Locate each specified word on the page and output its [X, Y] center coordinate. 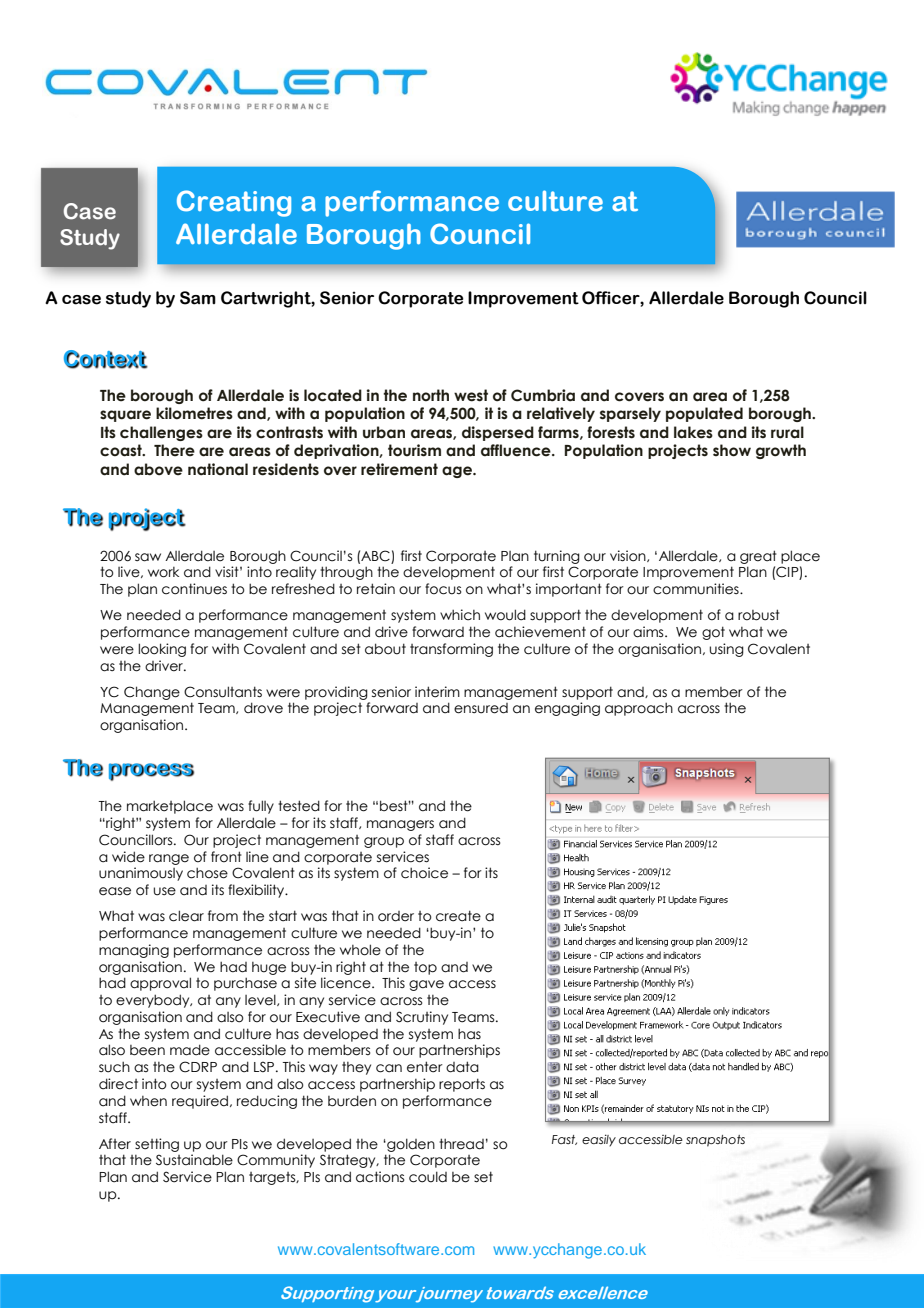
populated [704, 414]
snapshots [715, 1141]
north [431, 395]
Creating [234, 203]
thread [461, 1144]
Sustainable [194, 1160]
